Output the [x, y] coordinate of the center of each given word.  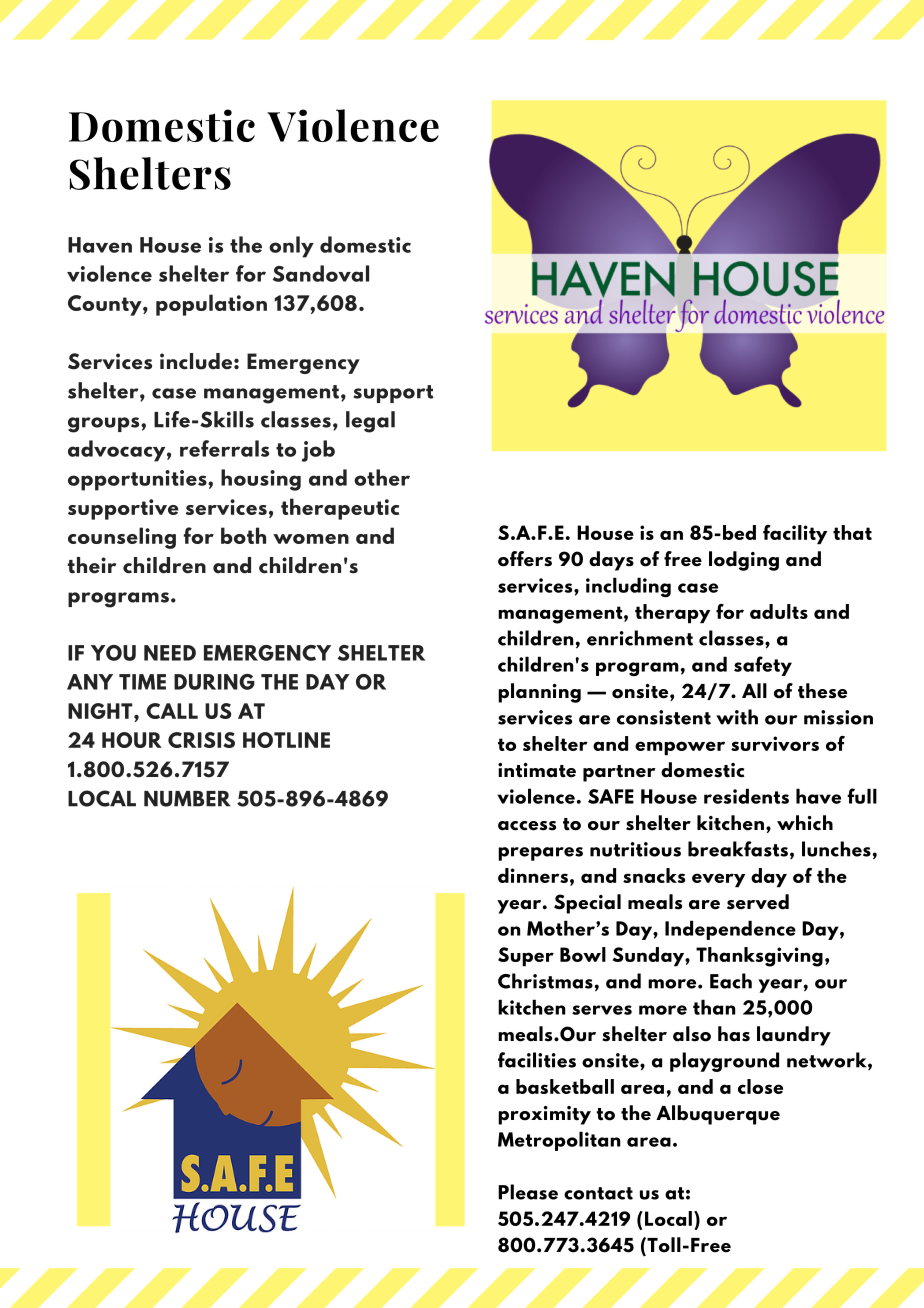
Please [528, 1192]
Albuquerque [718, 1115]
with [737, 717]
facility [795, 534]
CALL [172, 711]
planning [539, 693]
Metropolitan [559, 1141]
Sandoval [321, 273]
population [211, 305]
